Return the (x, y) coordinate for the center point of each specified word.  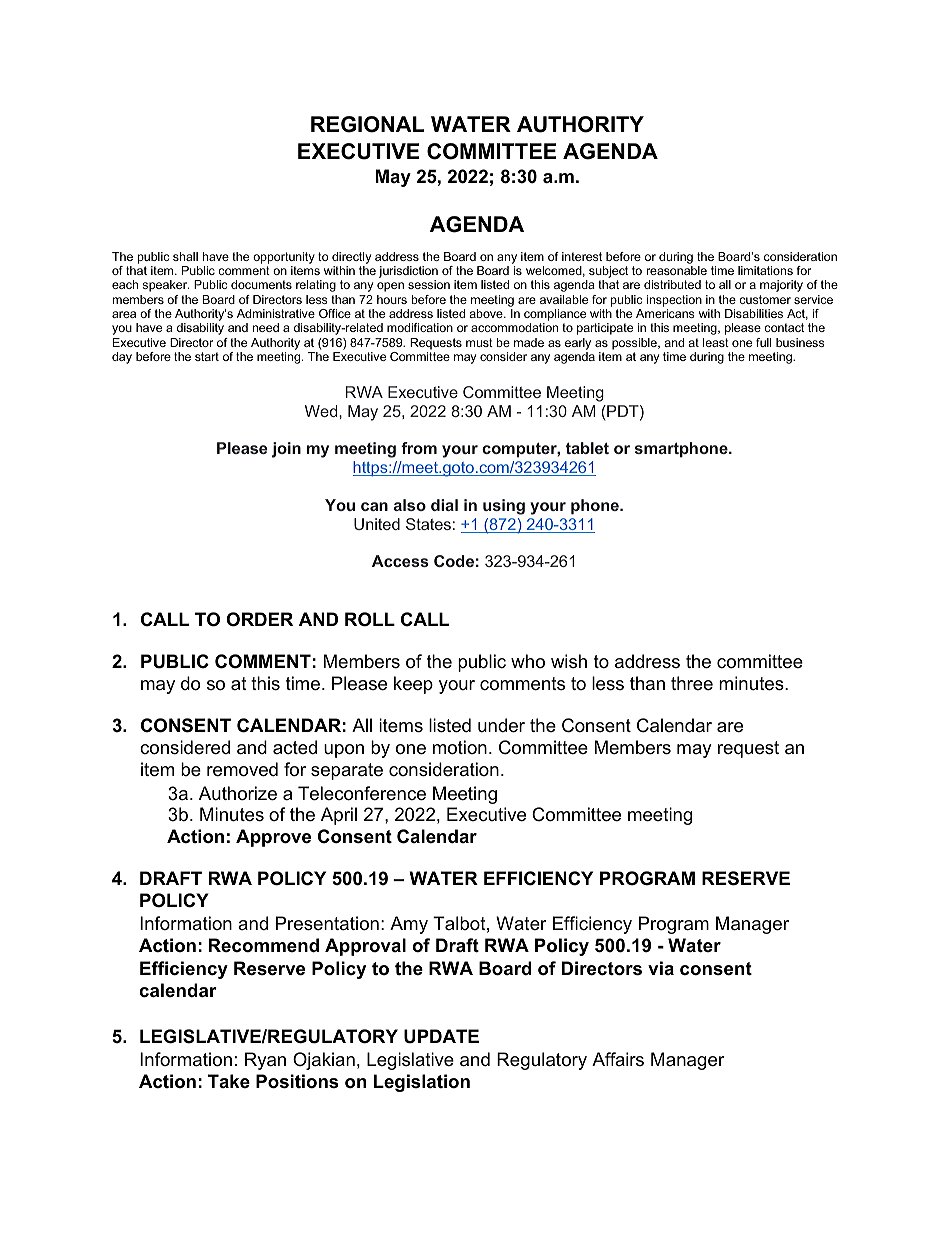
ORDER (260, 619)
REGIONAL (367, 124)
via (661, 968)
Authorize (238, 793)
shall (185, 256)
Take (229, 1081)
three (692, 683)
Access (400, 561)
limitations (765, 270)
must (479, 342)
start (207, 356)
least (716, 342)
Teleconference (362, 793)
